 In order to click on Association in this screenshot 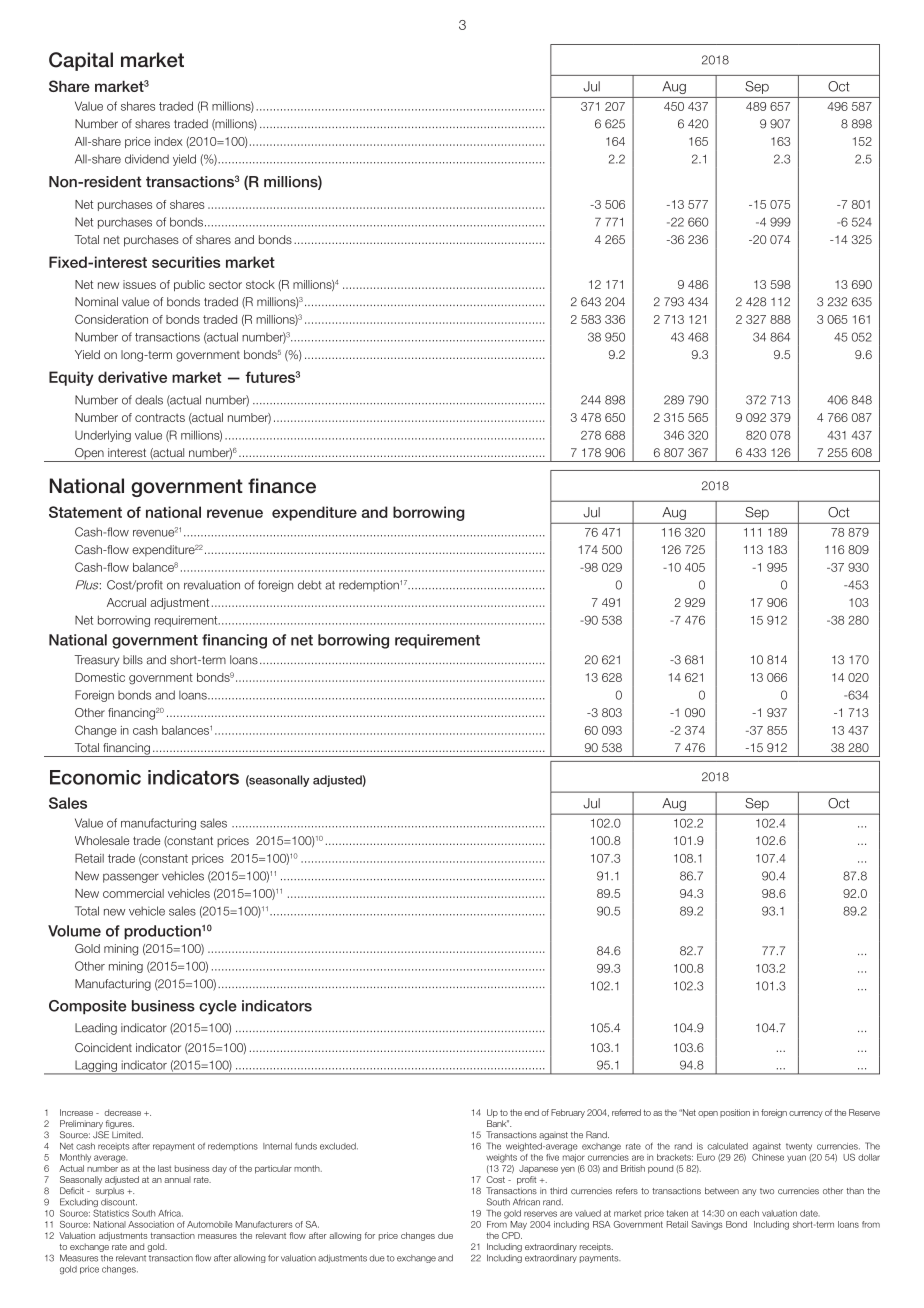, I will do `click(151, 1224)`.
